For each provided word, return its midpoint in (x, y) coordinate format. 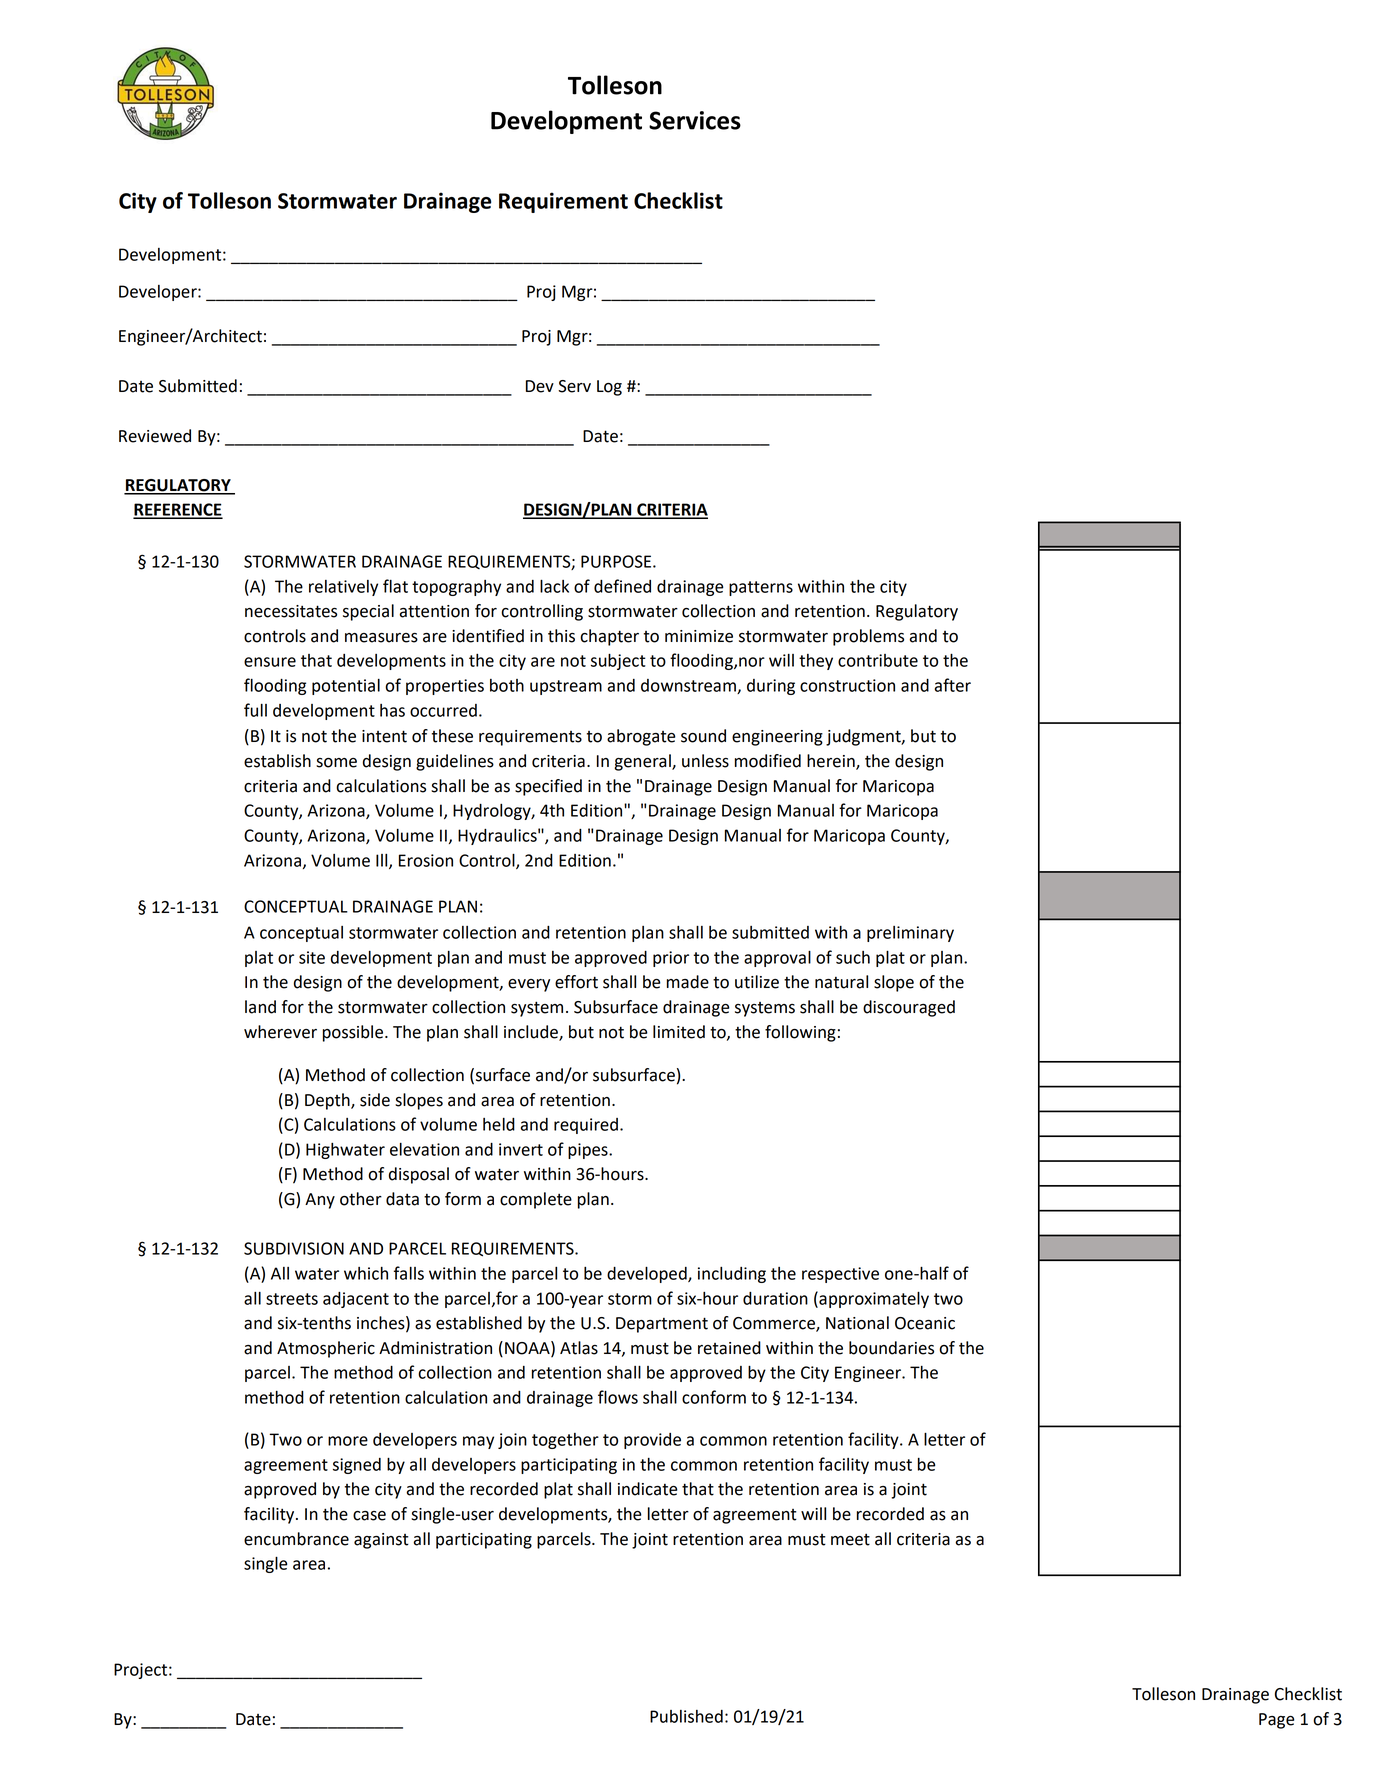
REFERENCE (178, 510)
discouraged (909, 1008)
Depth (328, 1101)
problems (868, 637)
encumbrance (296, 1539)
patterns (761, 588)
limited (679, 1032)
